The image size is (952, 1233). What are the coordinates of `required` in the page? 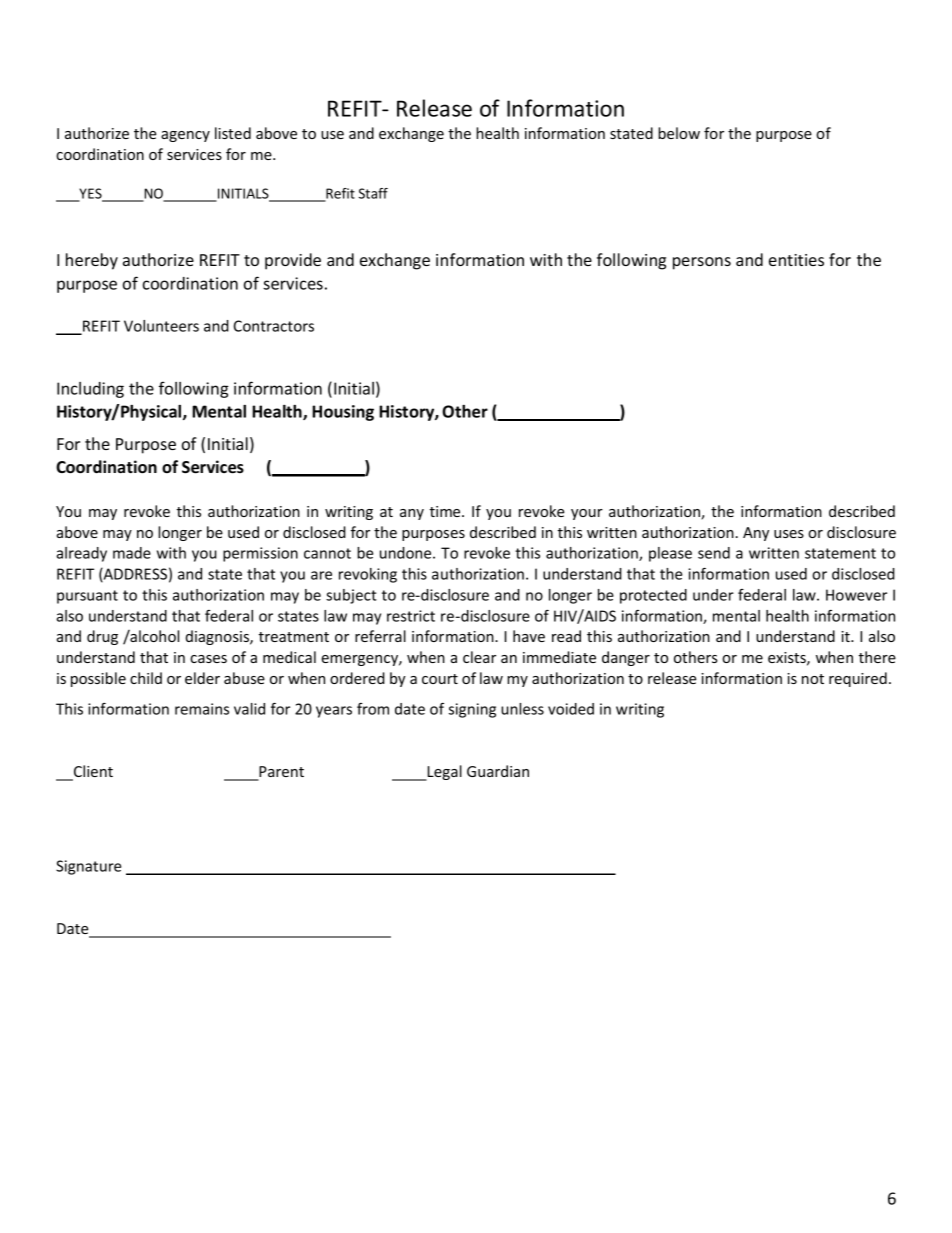 It's located at (858, 679).
